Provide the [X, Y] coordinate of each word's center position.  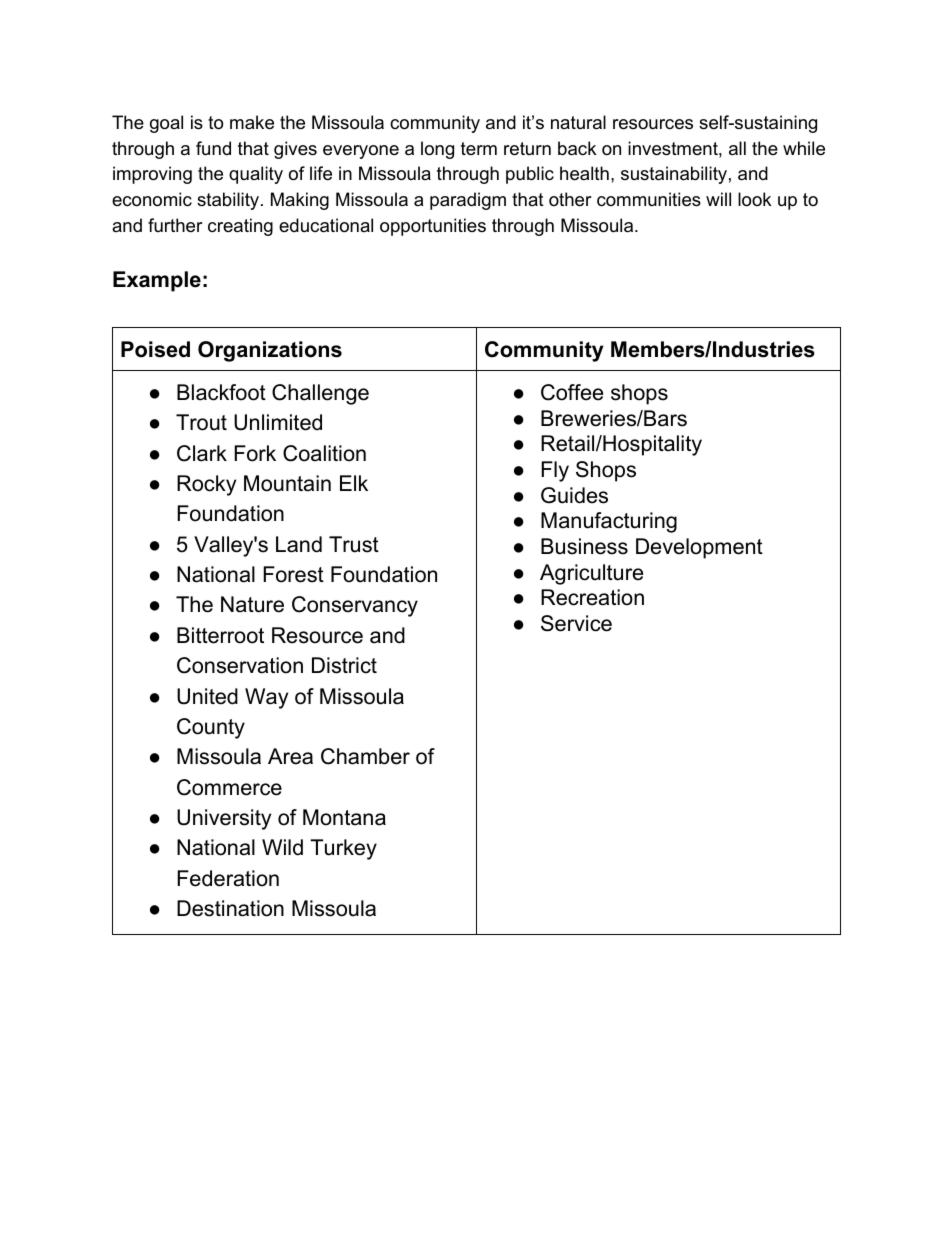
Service [576, 623]
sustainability [674, 175]
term [479, 148]
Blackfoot [221, 392]
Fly [555, 471]
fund [213, 148]
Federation [228, 878]
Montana [344, 817]
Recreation [592, 597]
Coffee [572, 392]
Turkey [343, 849]
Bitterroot [220, 635]
